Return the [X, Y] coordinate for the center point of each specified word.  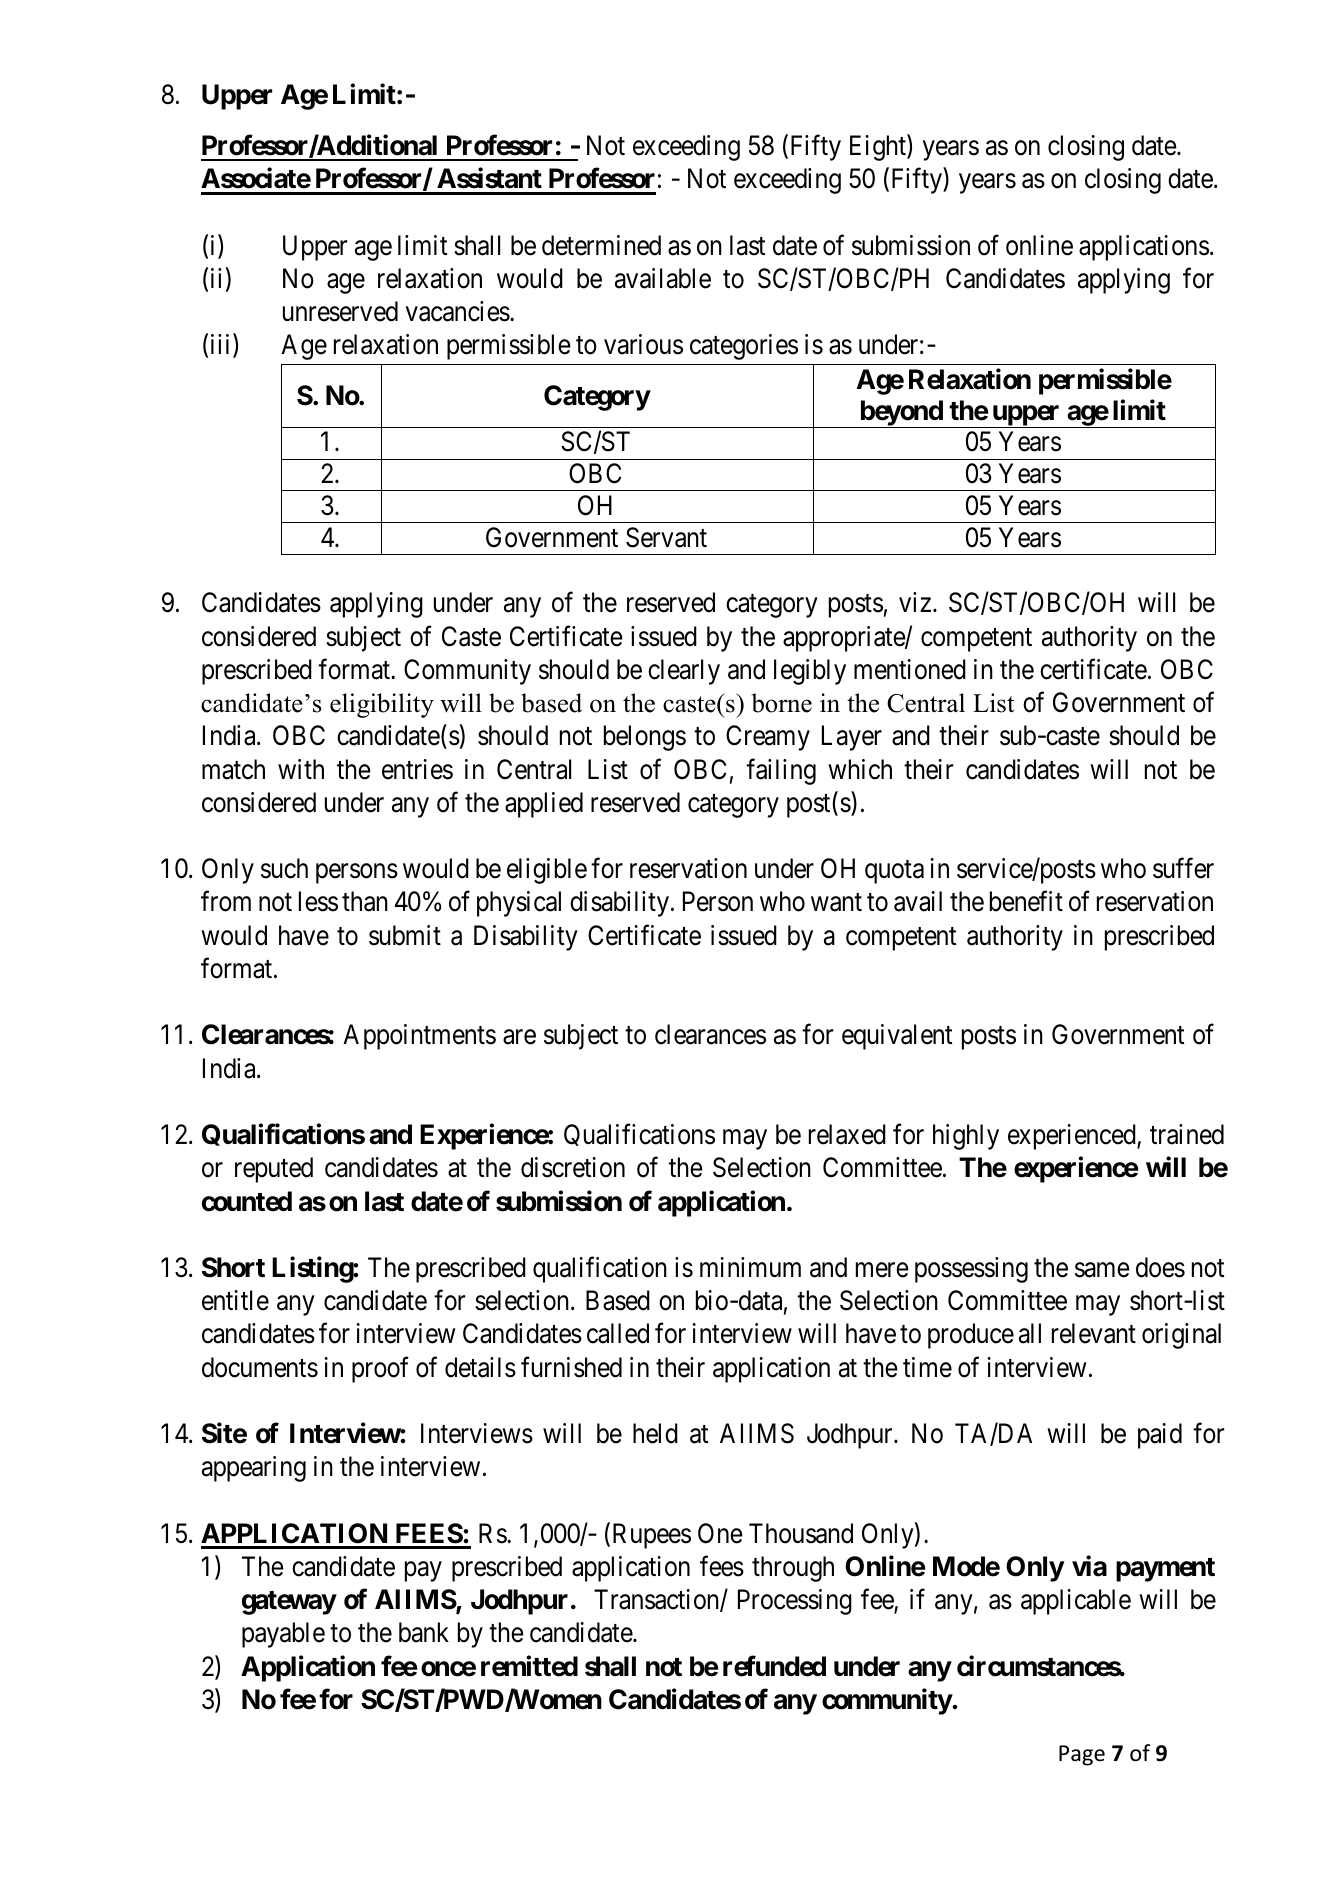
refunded [774, 1666]
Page [1082, 1755]
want [836, 903]
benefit [1026, 901]
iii [222, 345]
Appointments [419, 1037]
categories [744, 347]
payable [283, 1635]
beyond [901, 414]
